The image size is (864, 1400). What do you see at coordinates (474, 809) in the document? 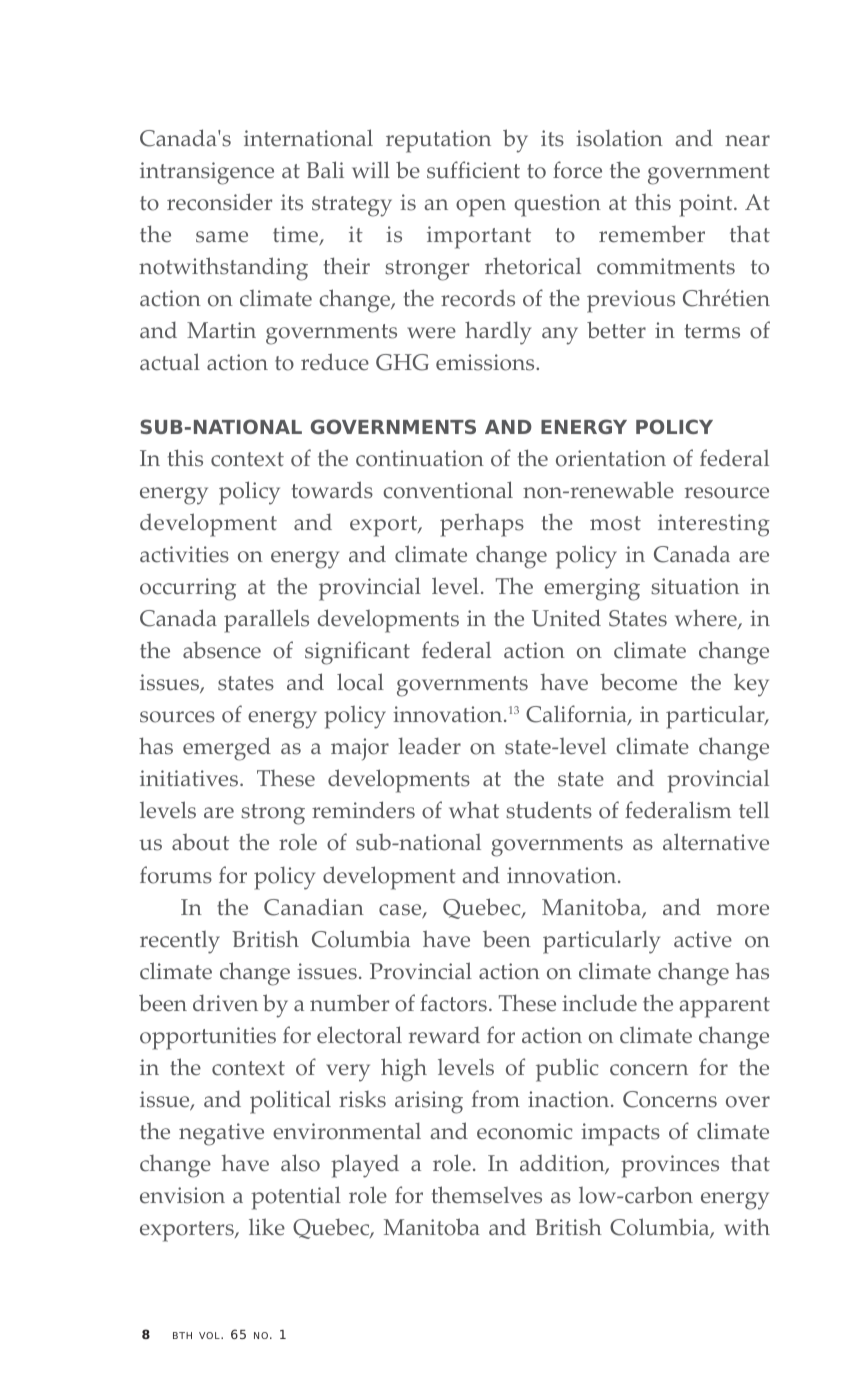
I see `what` at bounding box center [474, 809].
